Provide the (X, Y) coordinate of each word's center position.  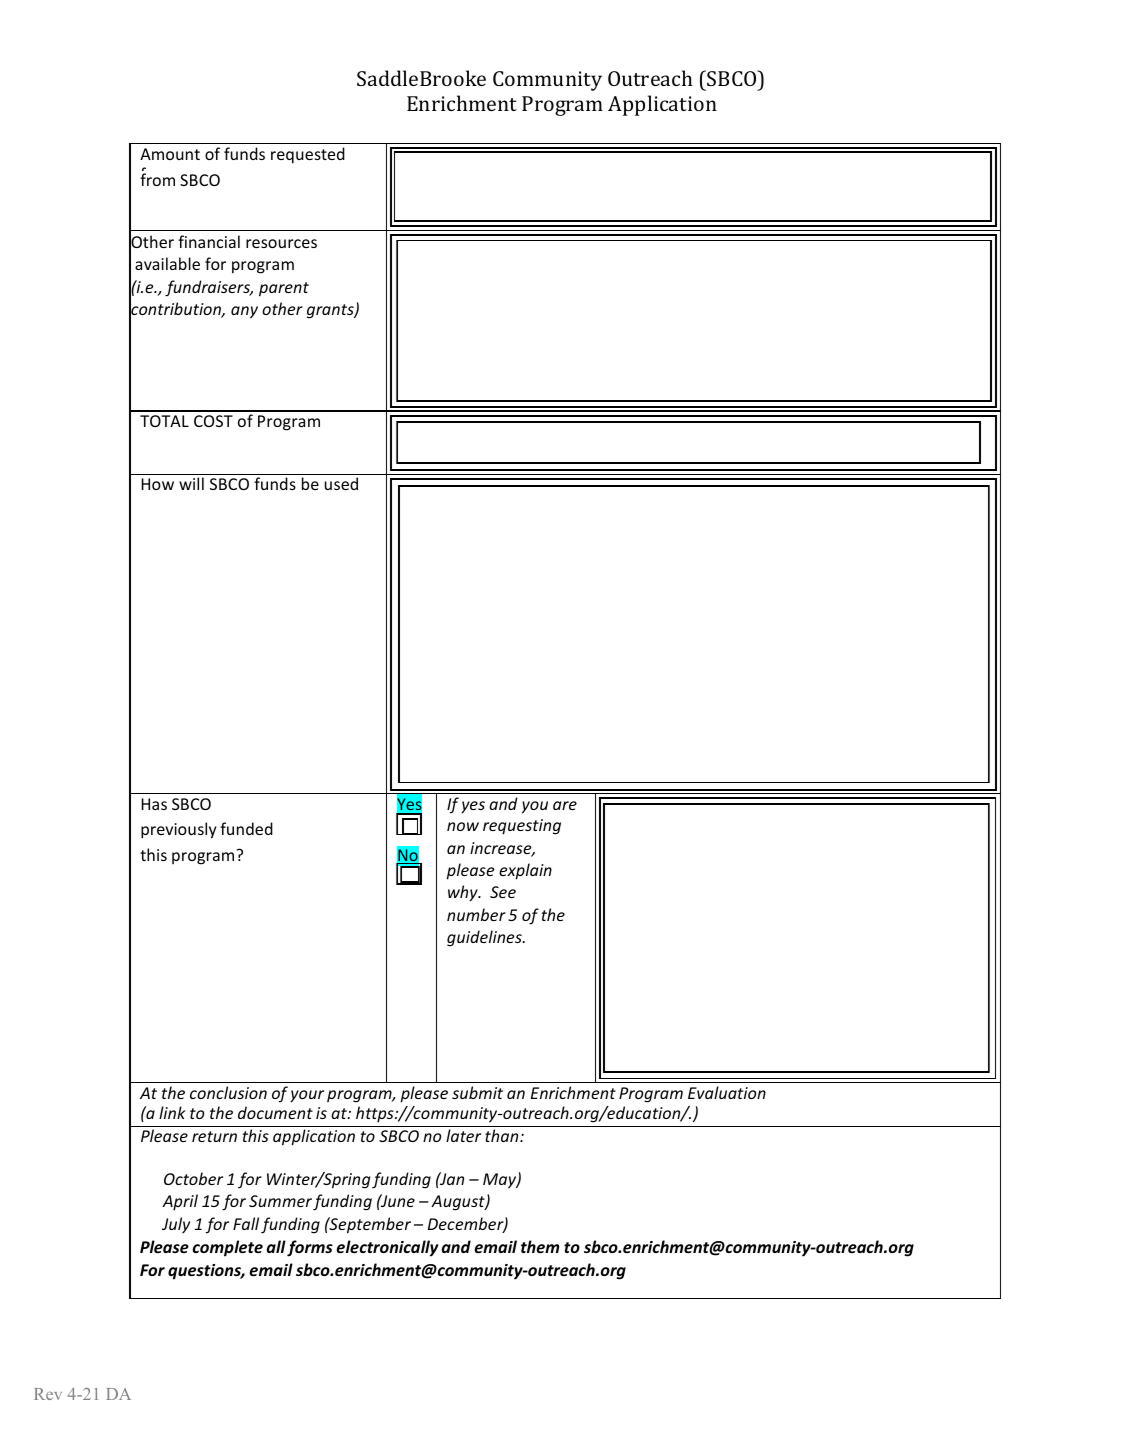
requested (308, 155)
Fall (246, 1223)
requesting (522, 827)
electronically (387, 1248)
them (540, 1246)
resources (281, 243)
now (463, 826)
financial (209, 241)
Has (154, 804)
